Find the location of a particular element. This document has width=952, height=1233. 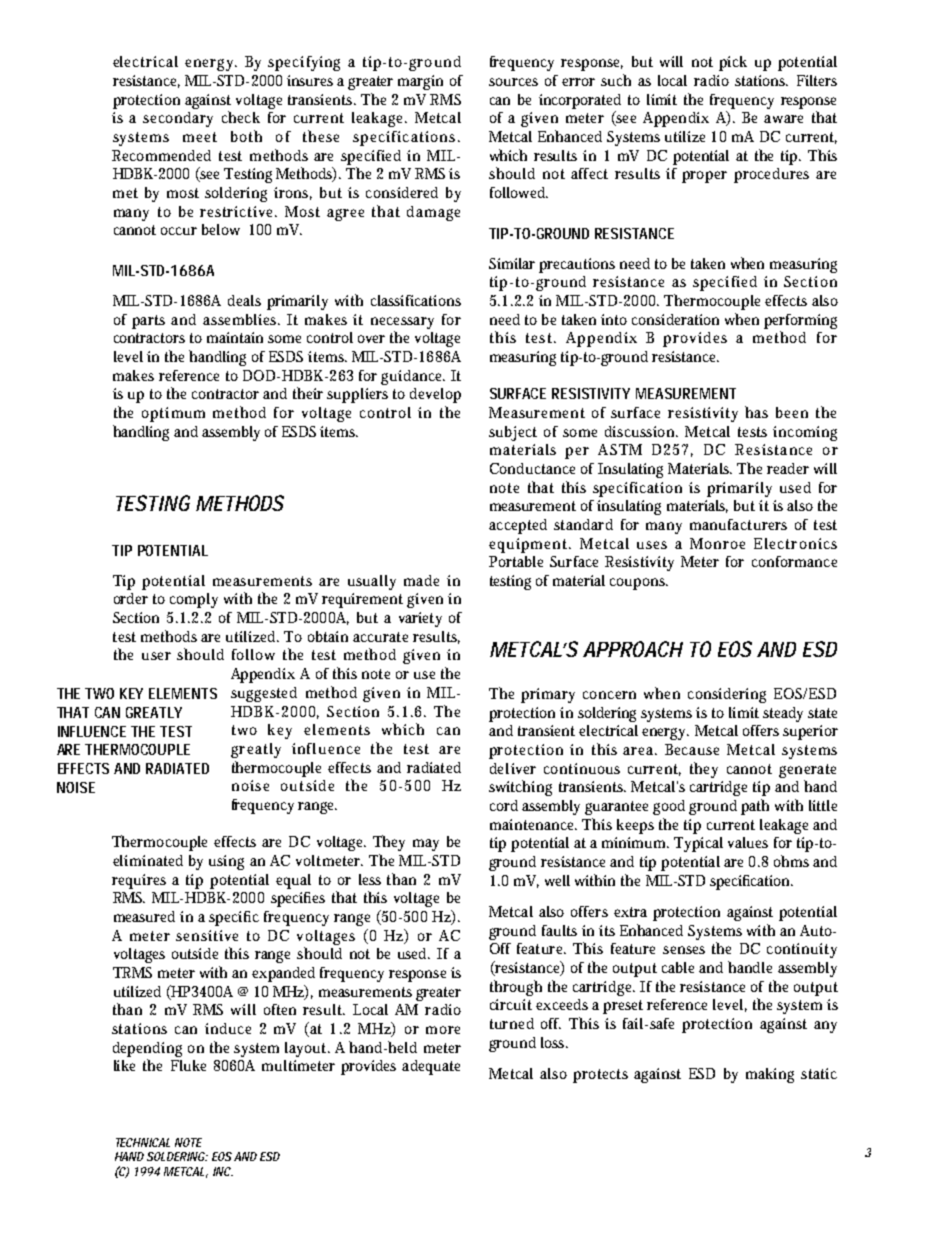

check is located at coordinates (241, 117).
